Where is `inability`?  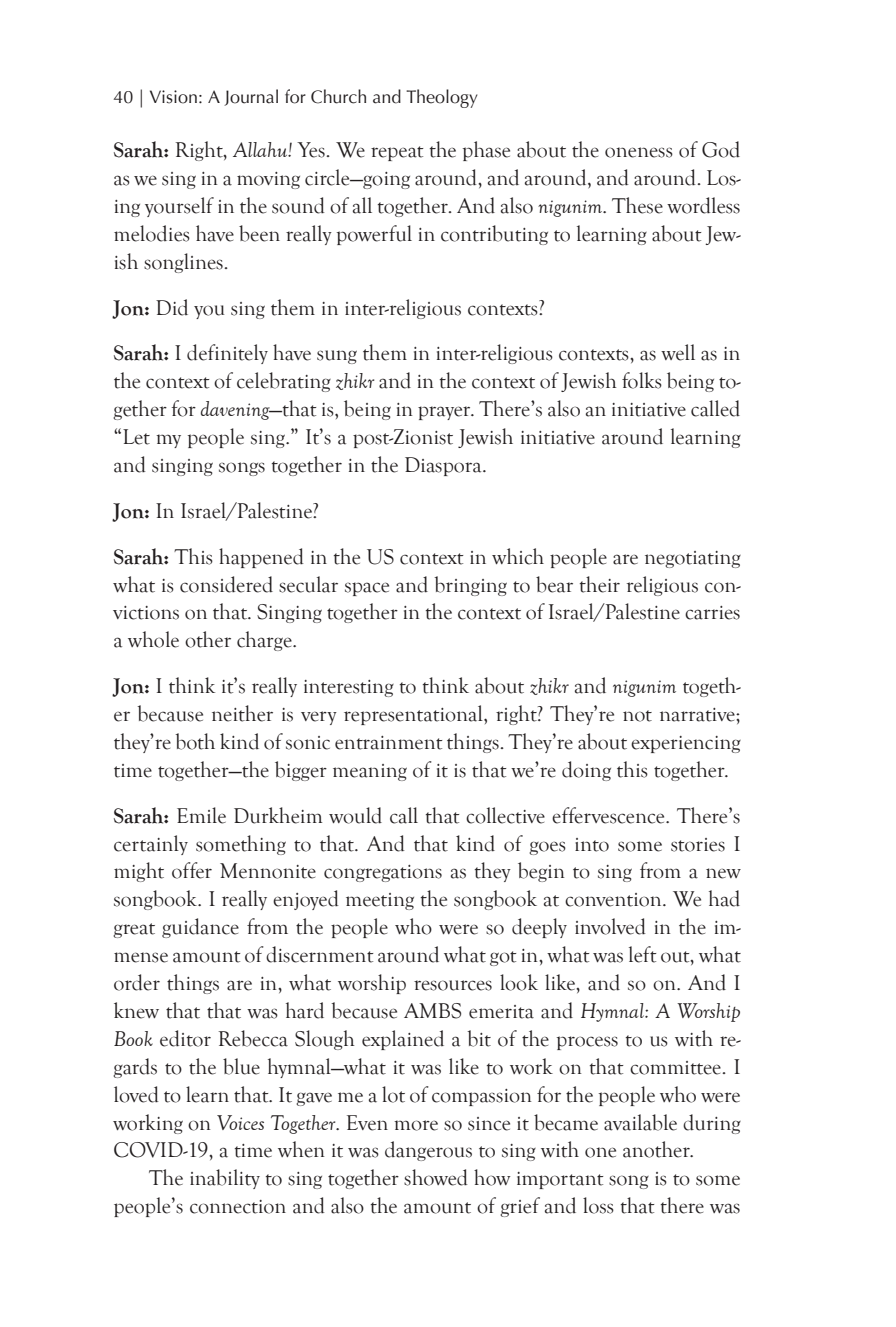 inability is located at coordinates (225, 1179).
